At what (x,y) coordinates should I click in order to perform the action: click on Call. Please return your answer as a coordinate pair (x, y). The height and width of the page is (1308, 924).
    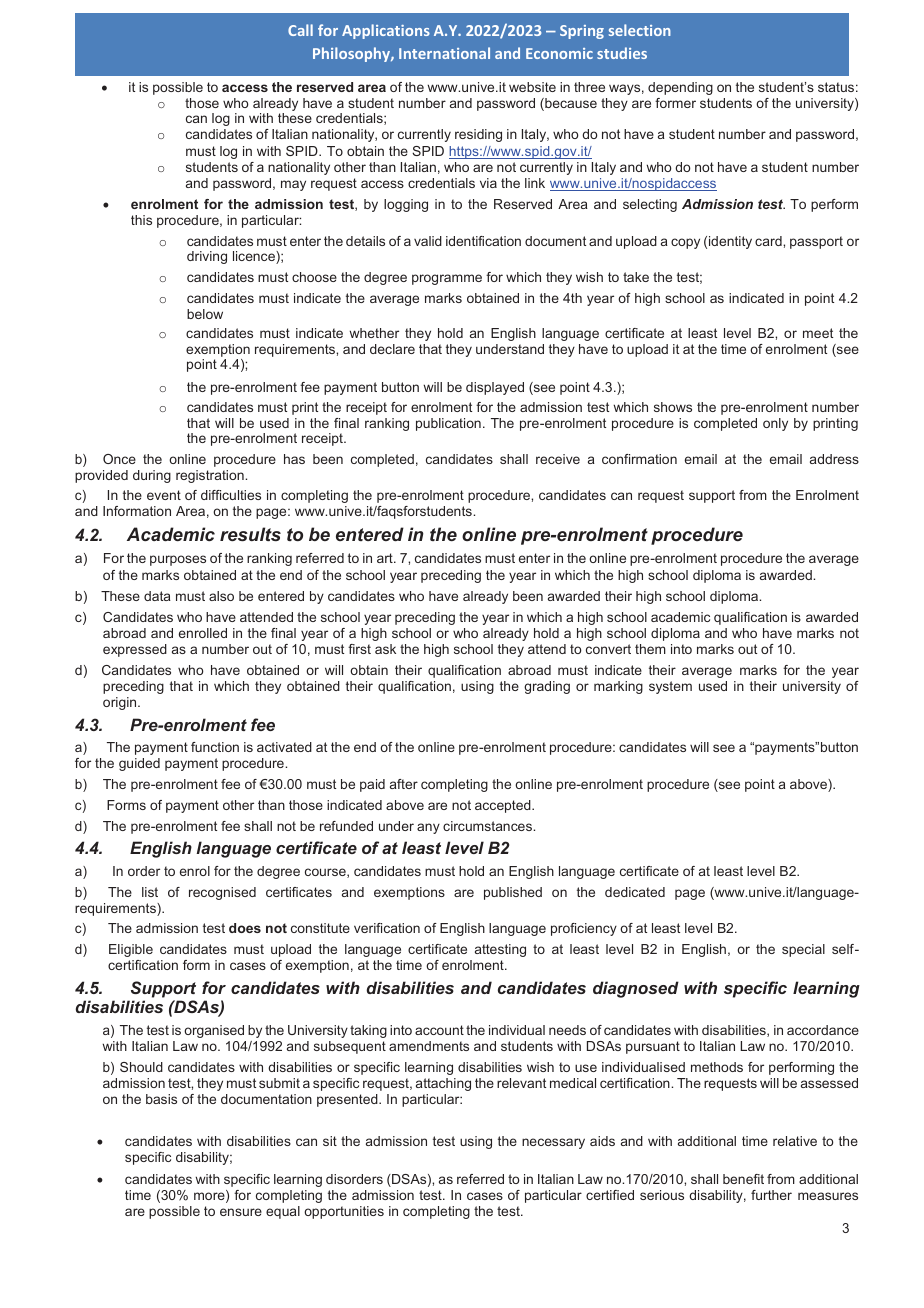
    Looking at the image, I should click on (300, 30).
